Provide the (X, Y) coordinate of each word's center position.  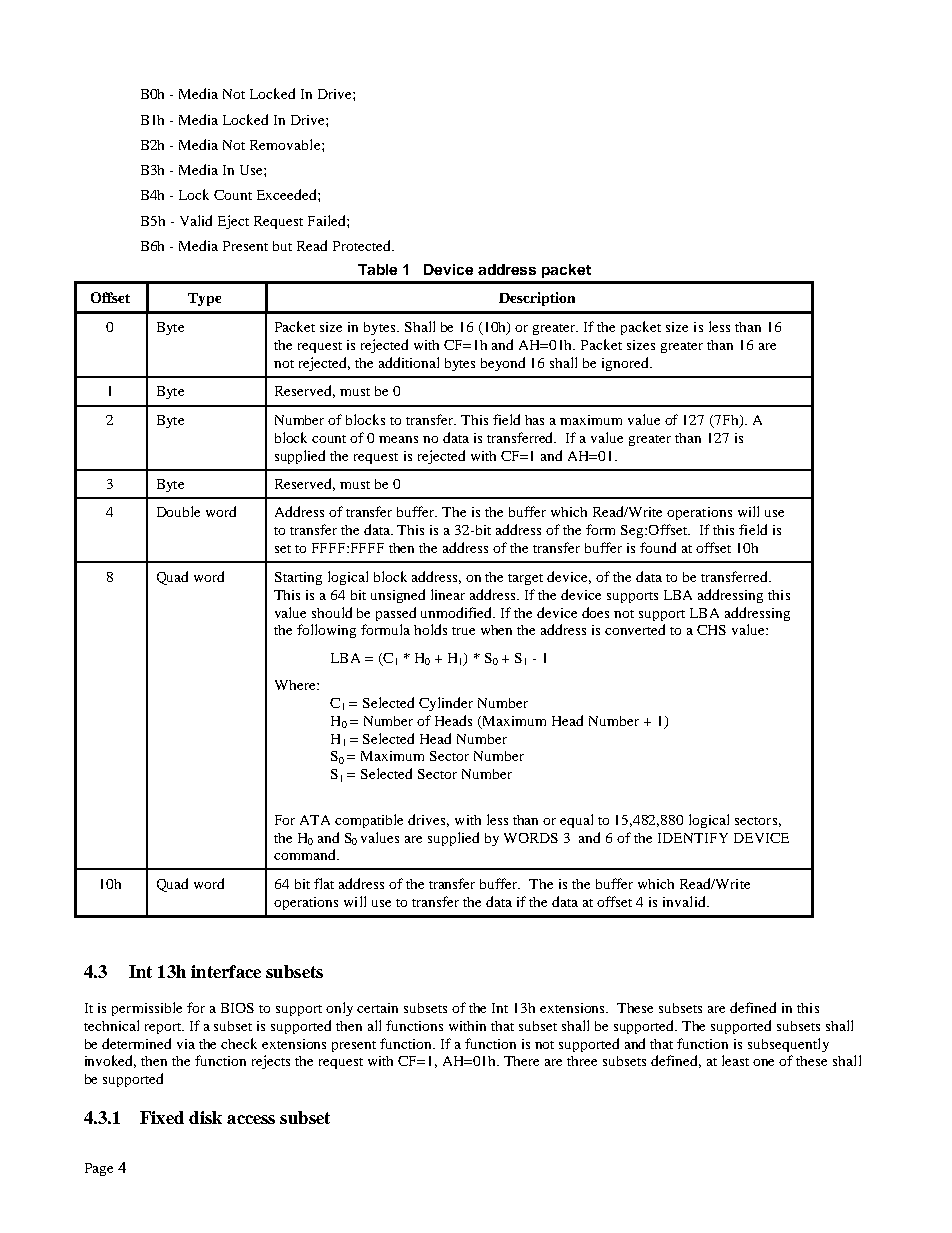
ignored (627, 364)
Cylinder (446, 704)
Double (178, 511)
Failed (328, 220)
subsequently (788, 1045)
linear (448, 594)
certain (377, 1008)
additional (409, 362)
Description (537, 299)
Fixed (162, 1117)
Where (296, 685)
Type (204, 299)
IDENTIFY (693, 838)
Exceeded (288, 194)
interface (226, 971)
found (658, 547)
